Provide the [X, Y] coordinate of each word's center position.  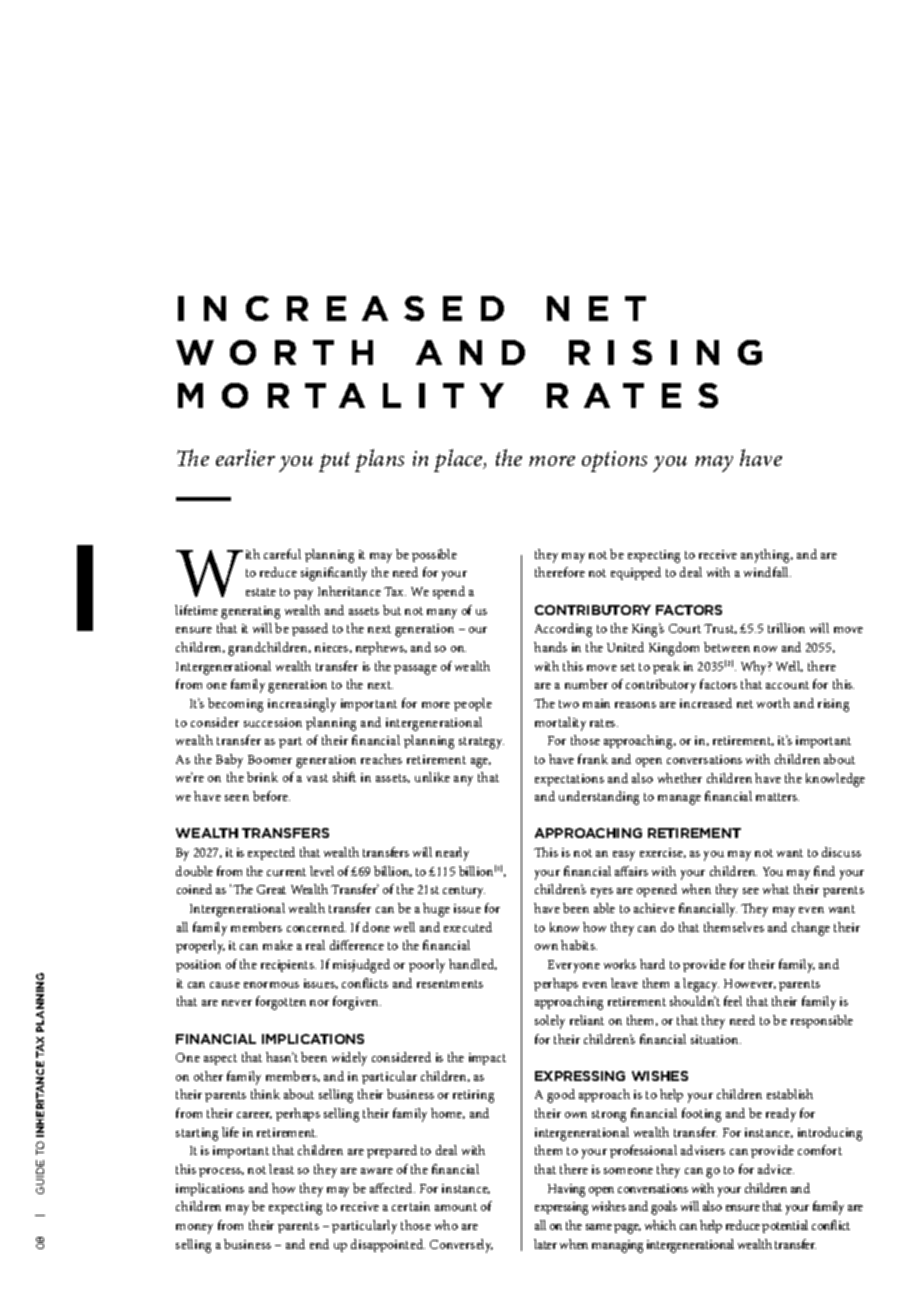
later [545, 1244]
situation [716, 1039]
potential [785, 1226]
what [776, 889]
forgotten [281, 1003]
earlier [245, 457]
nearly [452, 854]
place [459, 460]
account [787, 685]
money [194, 1229]
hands [550, 647]
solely [550, 1022]
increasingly [302, 705]
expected [271, 853]
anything [767, 556]
